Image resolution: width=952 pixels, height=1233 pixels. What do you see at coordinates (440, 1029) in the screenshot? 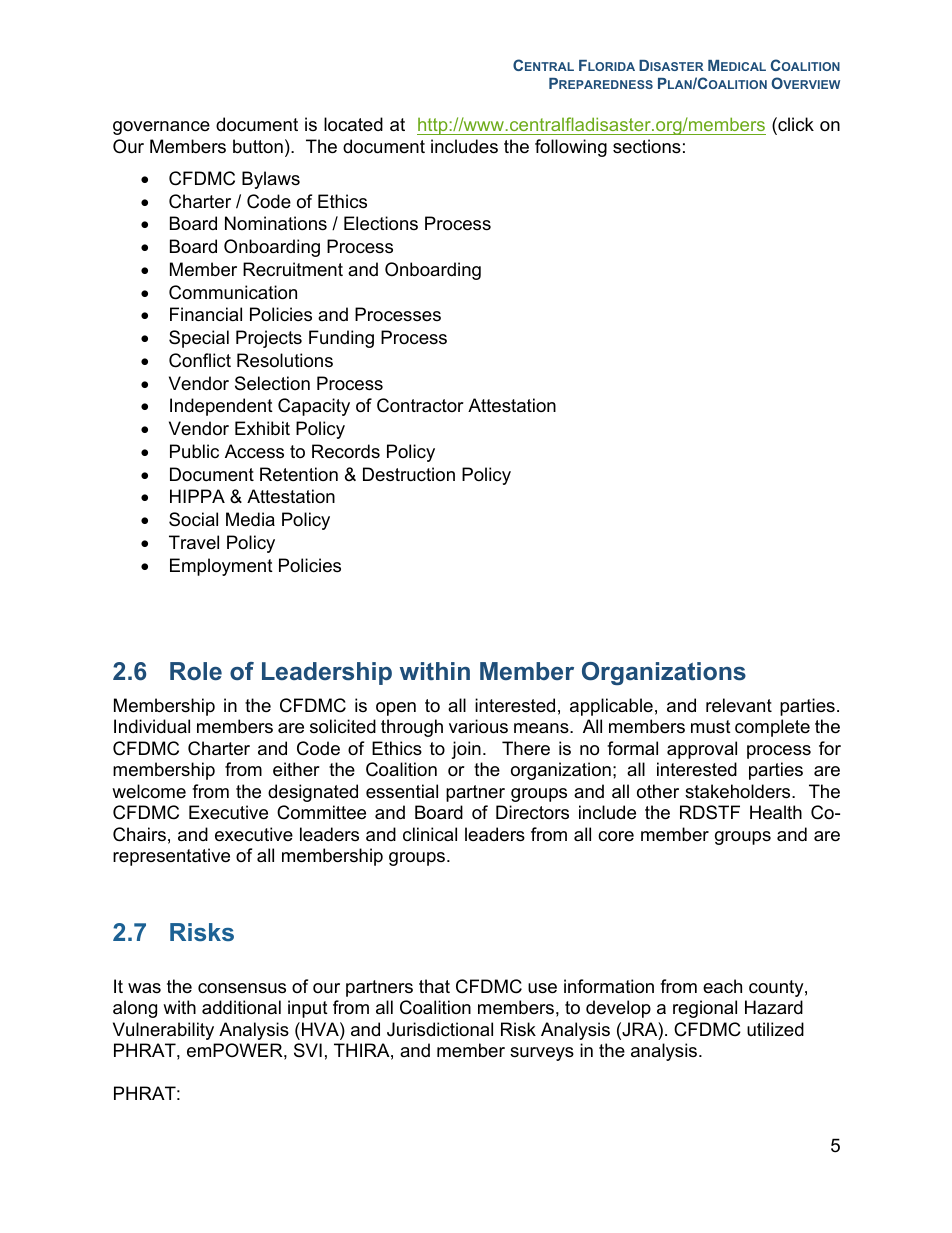
I see `Jurisdictional` at bounding box center [440, 1029].
